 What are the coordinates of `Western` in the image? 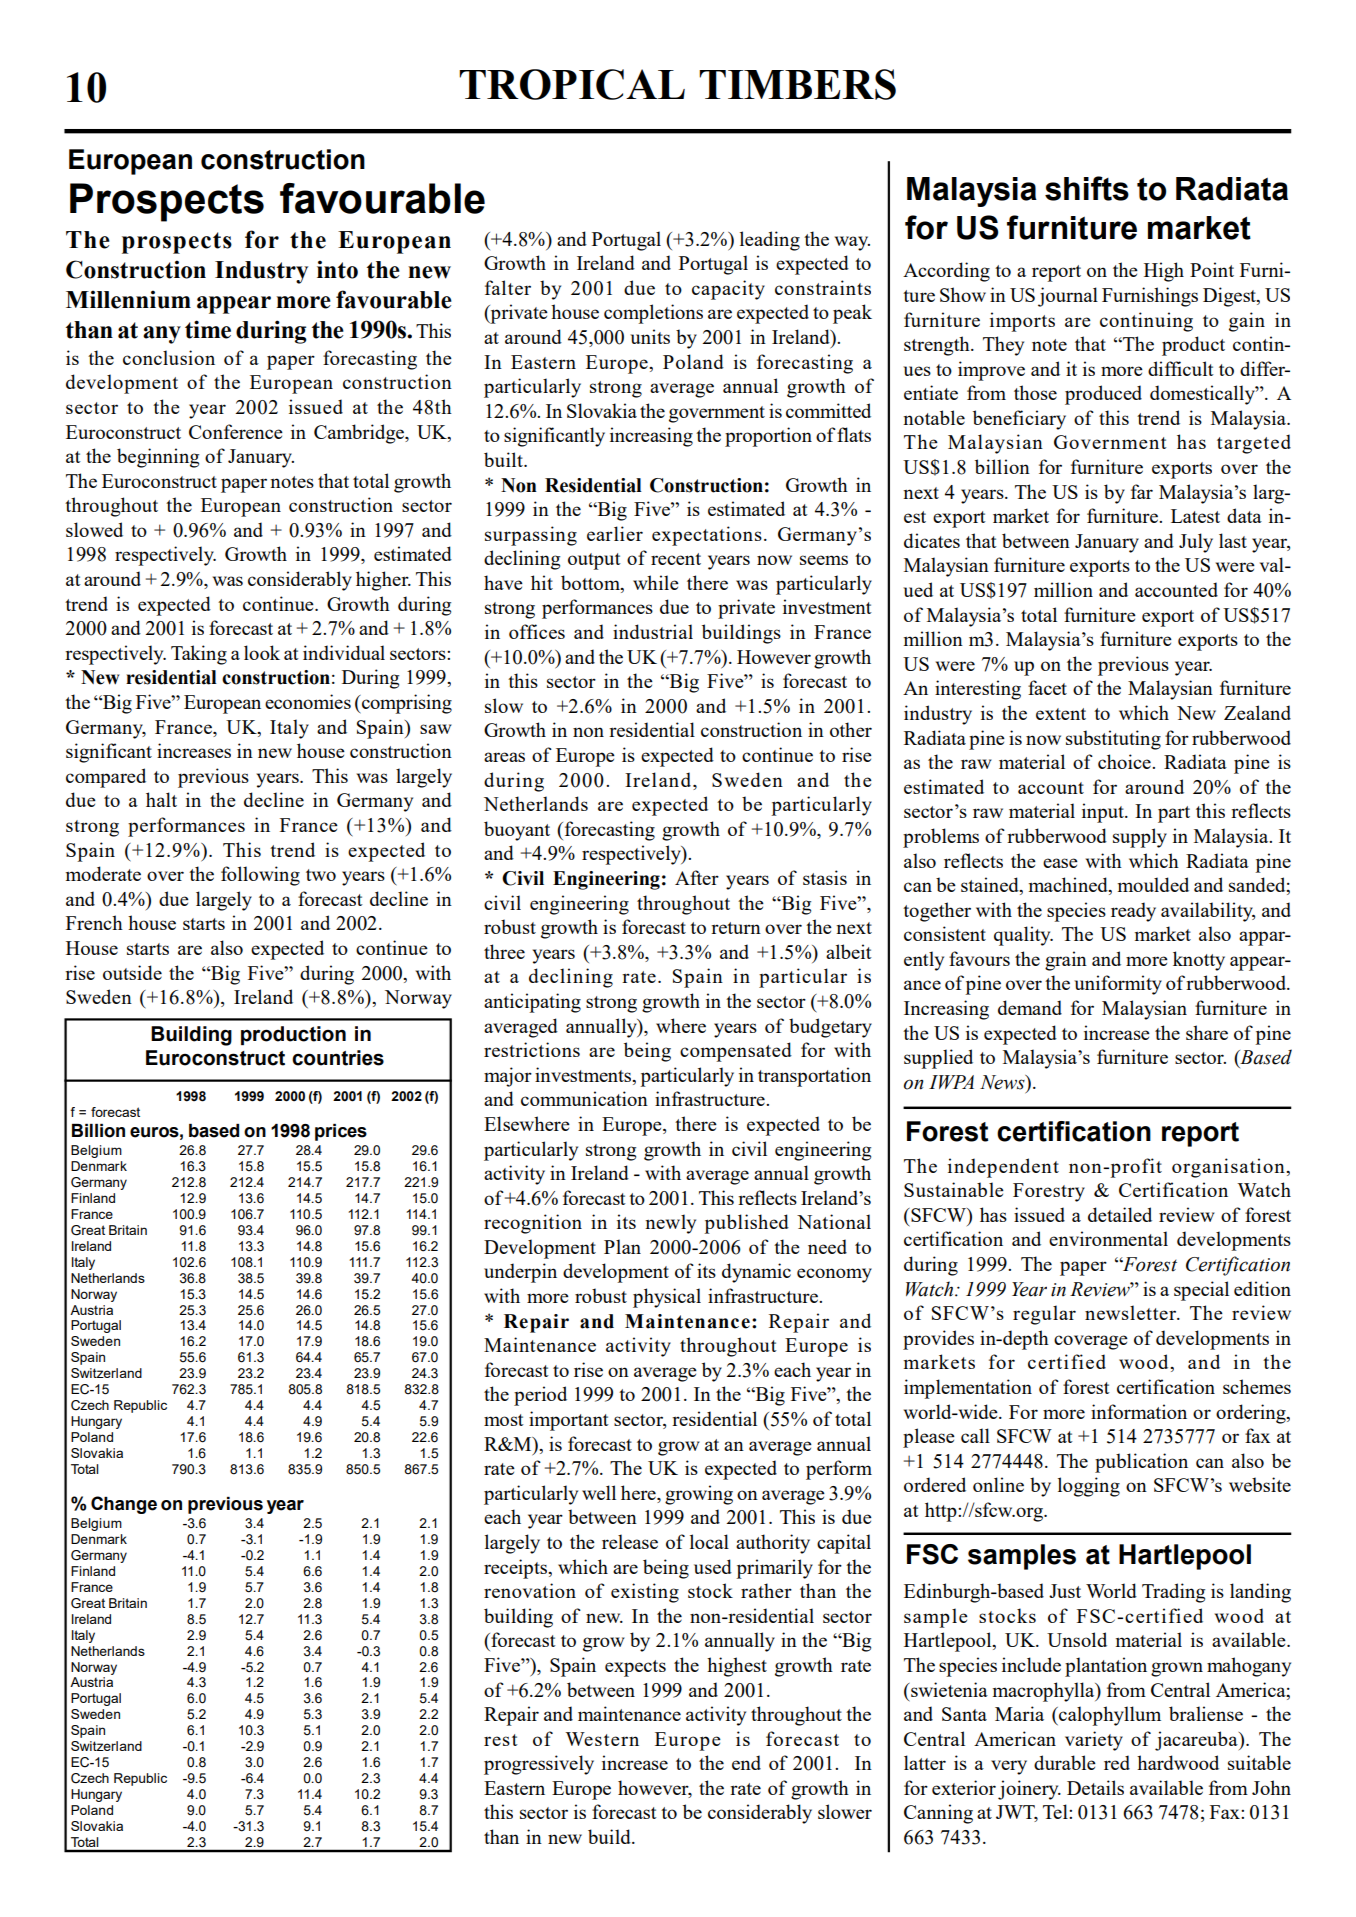 It's located at (602, 1739).
